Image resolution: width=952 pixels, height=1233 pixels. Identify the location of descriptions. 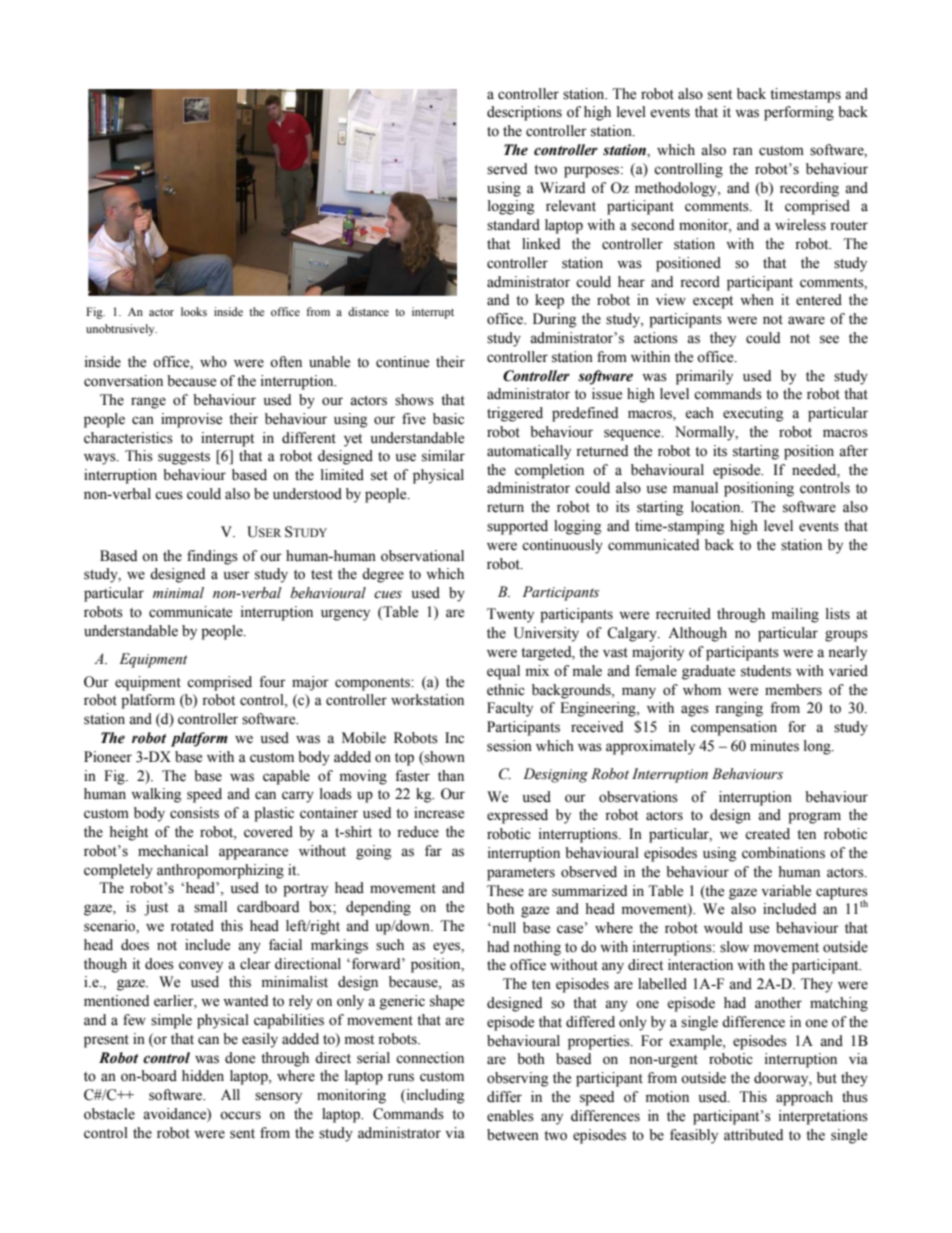
(524, 113).
